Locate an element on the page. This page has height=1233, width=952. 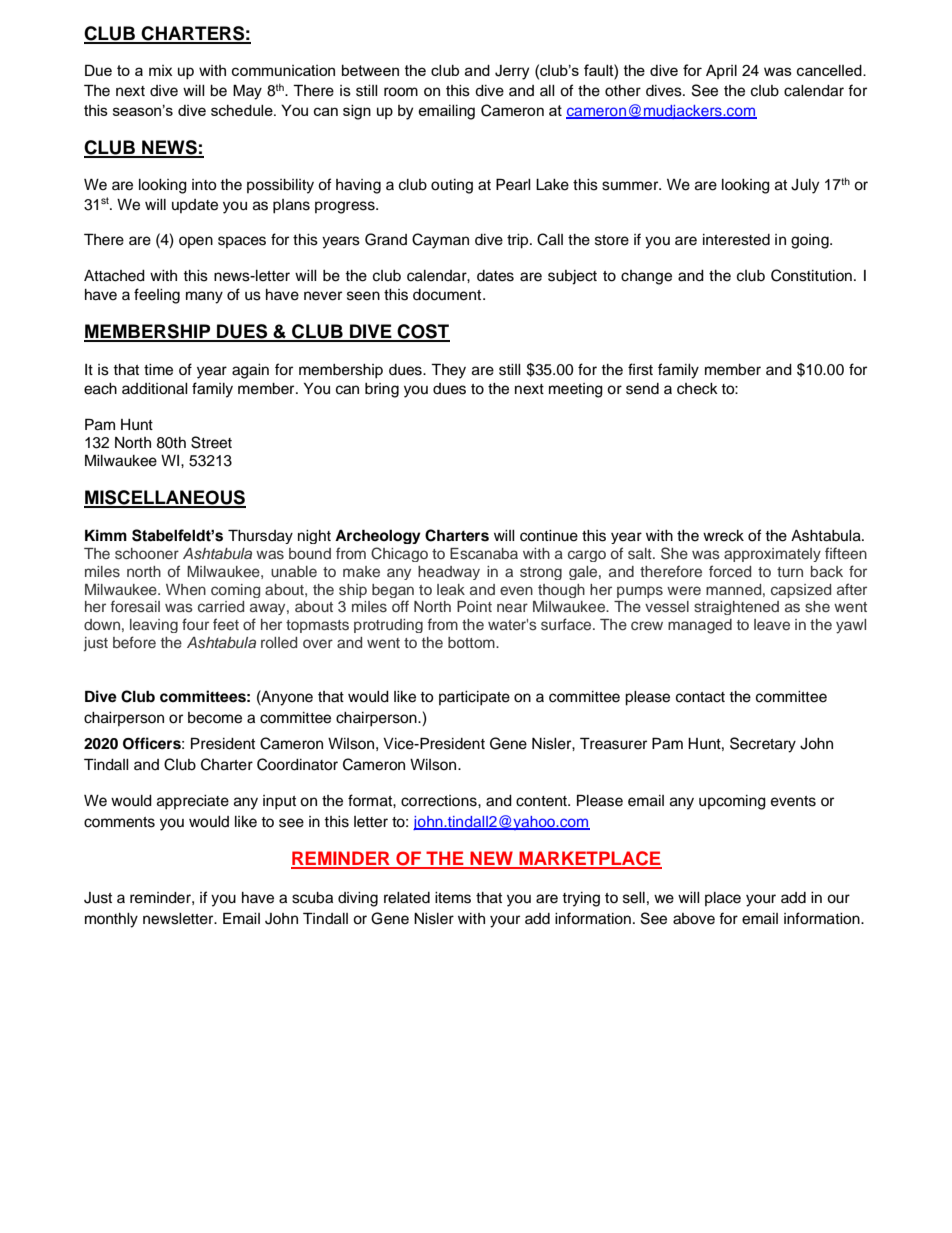
document is located at coordinates (448, 295).
